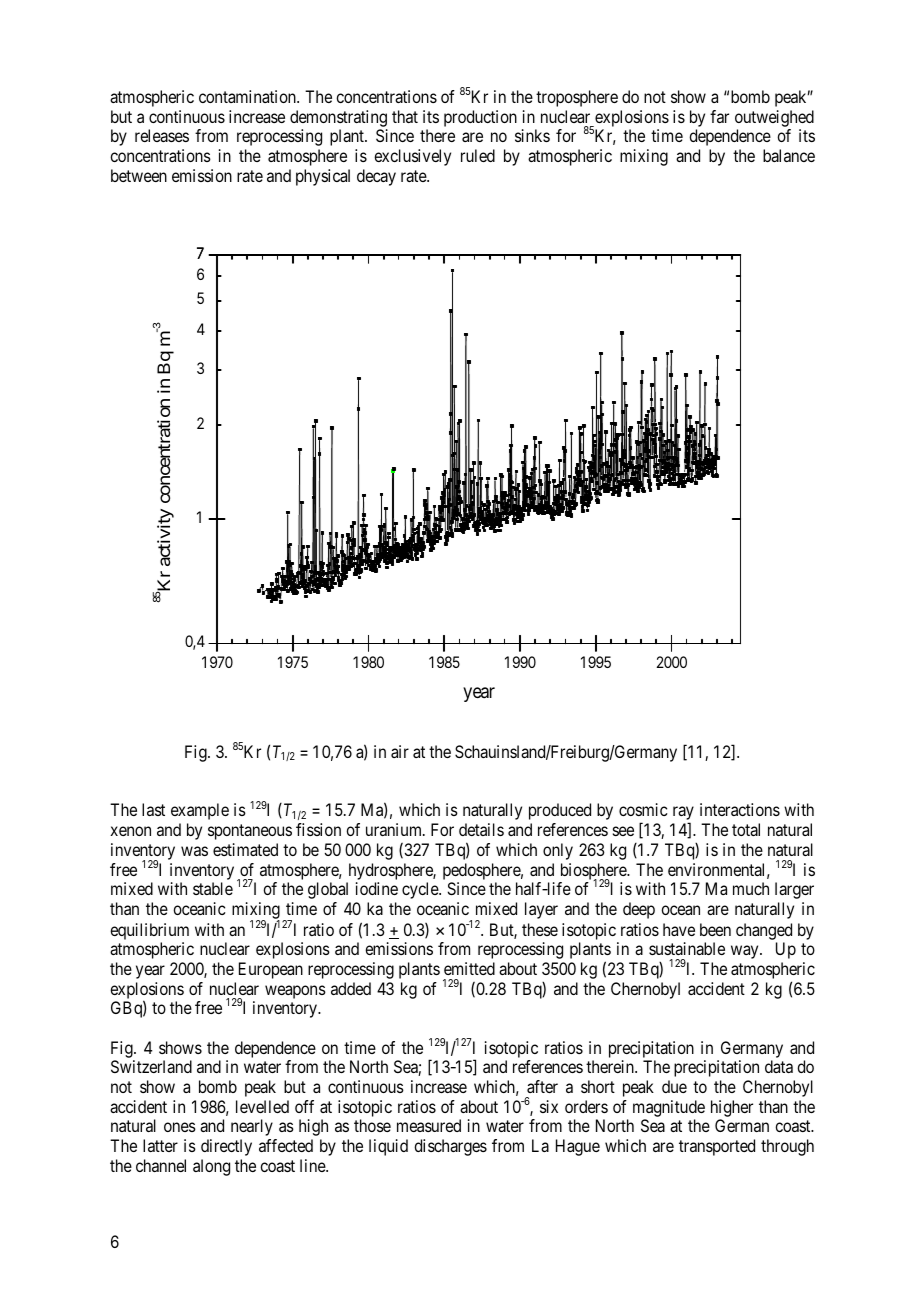 This image has height=1308, width=924. I want to click on much, so click(751, 888).
